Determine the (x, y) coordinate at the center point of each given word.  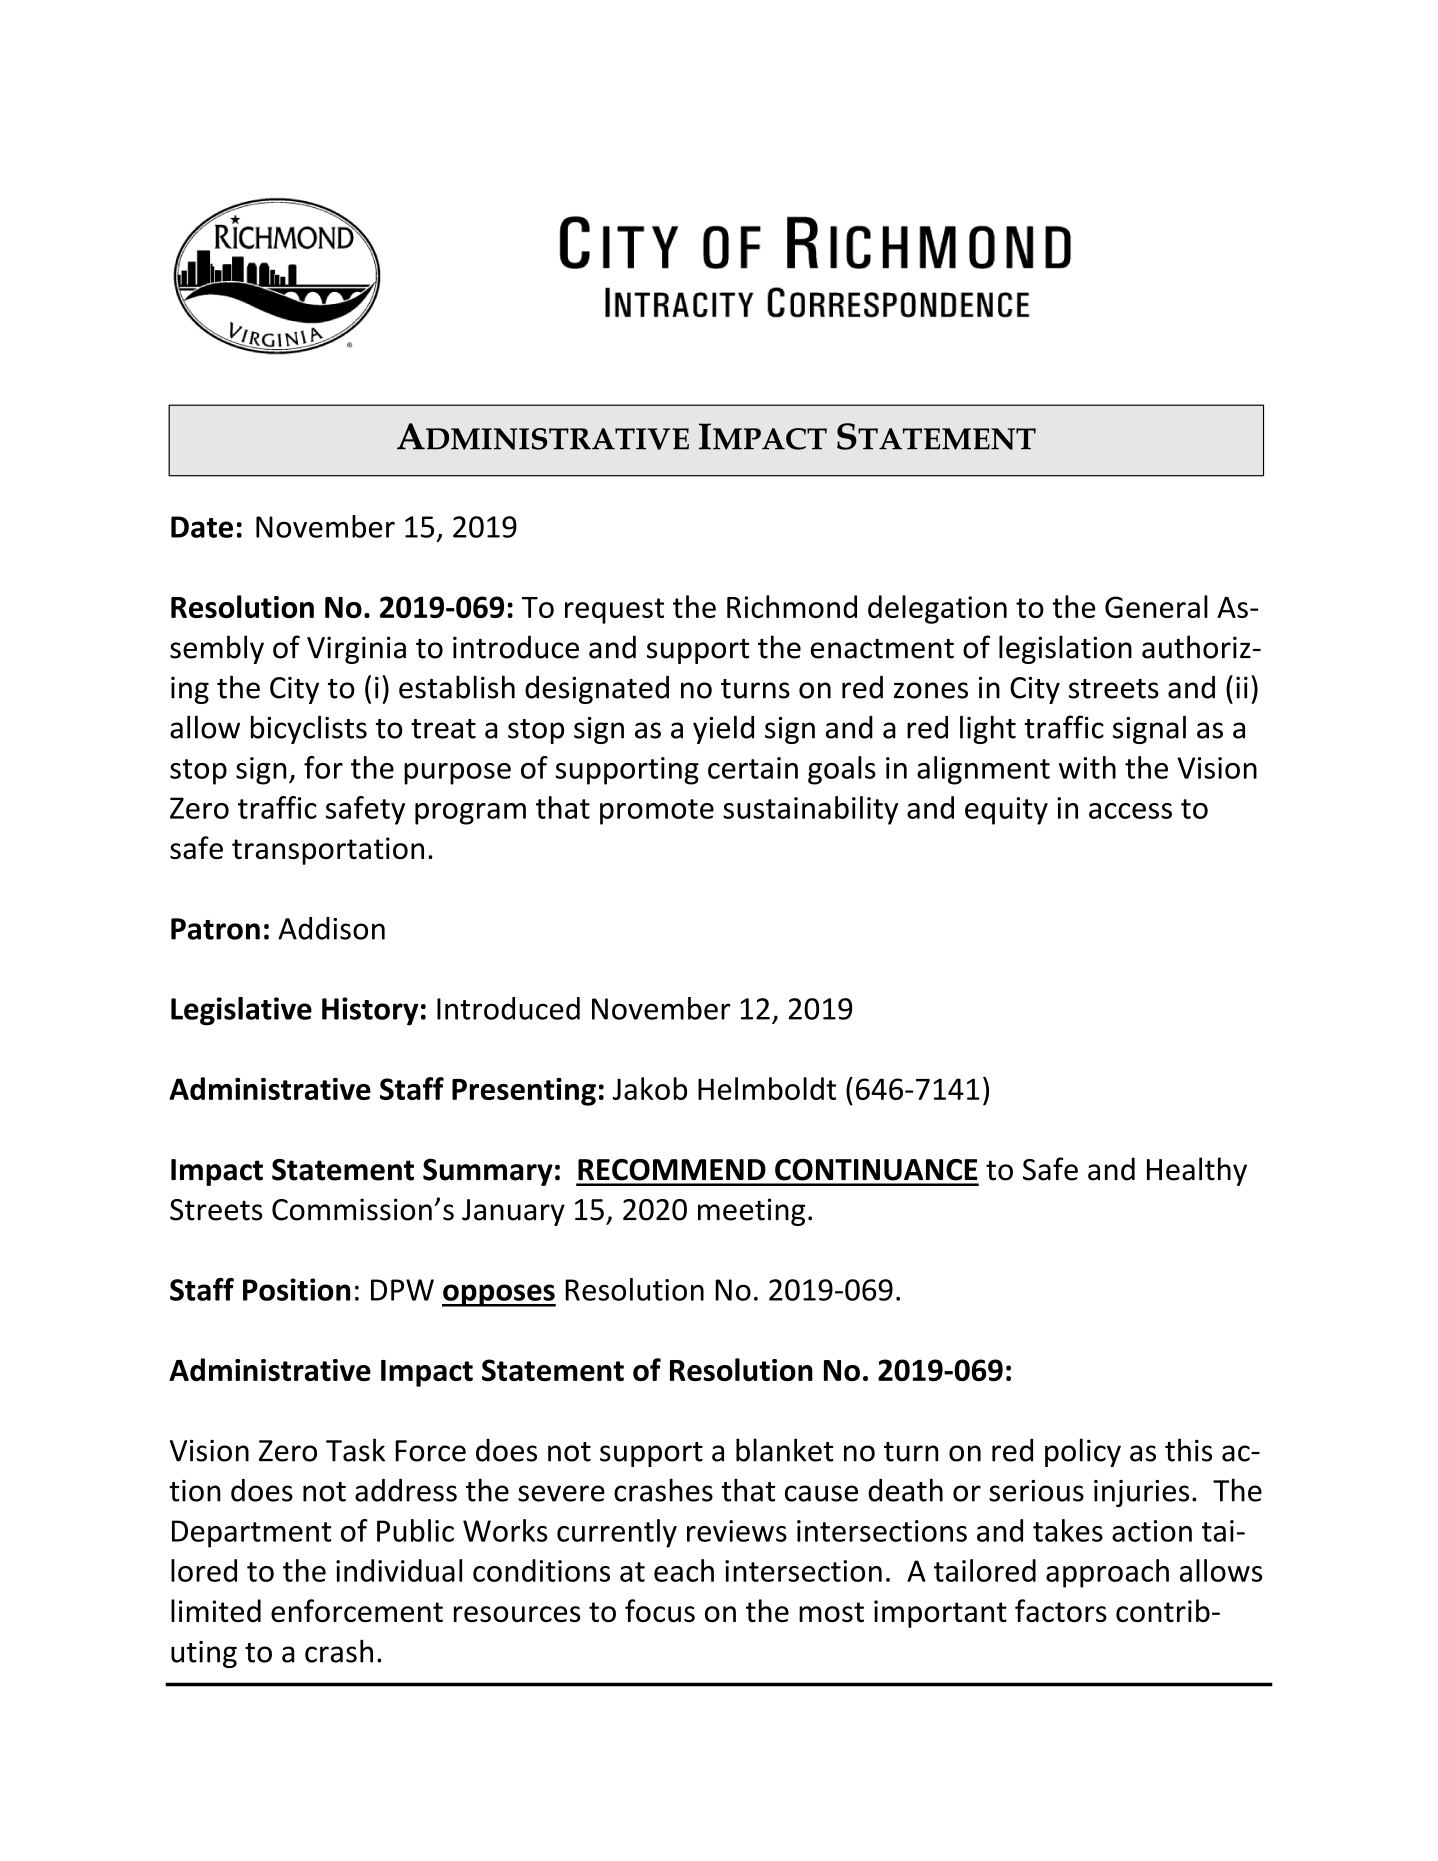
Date (202, 527)
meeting (751, 1212)
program (470, 814)
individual (399, 1570)
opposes (499, 1295)
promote (657, 812)
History (370, 1011)
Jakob (650, 1088)
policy (1083, 1452)
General (1156, 606)
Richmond (792, 606)
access (1130, 811)
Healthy (1197, 1171)
